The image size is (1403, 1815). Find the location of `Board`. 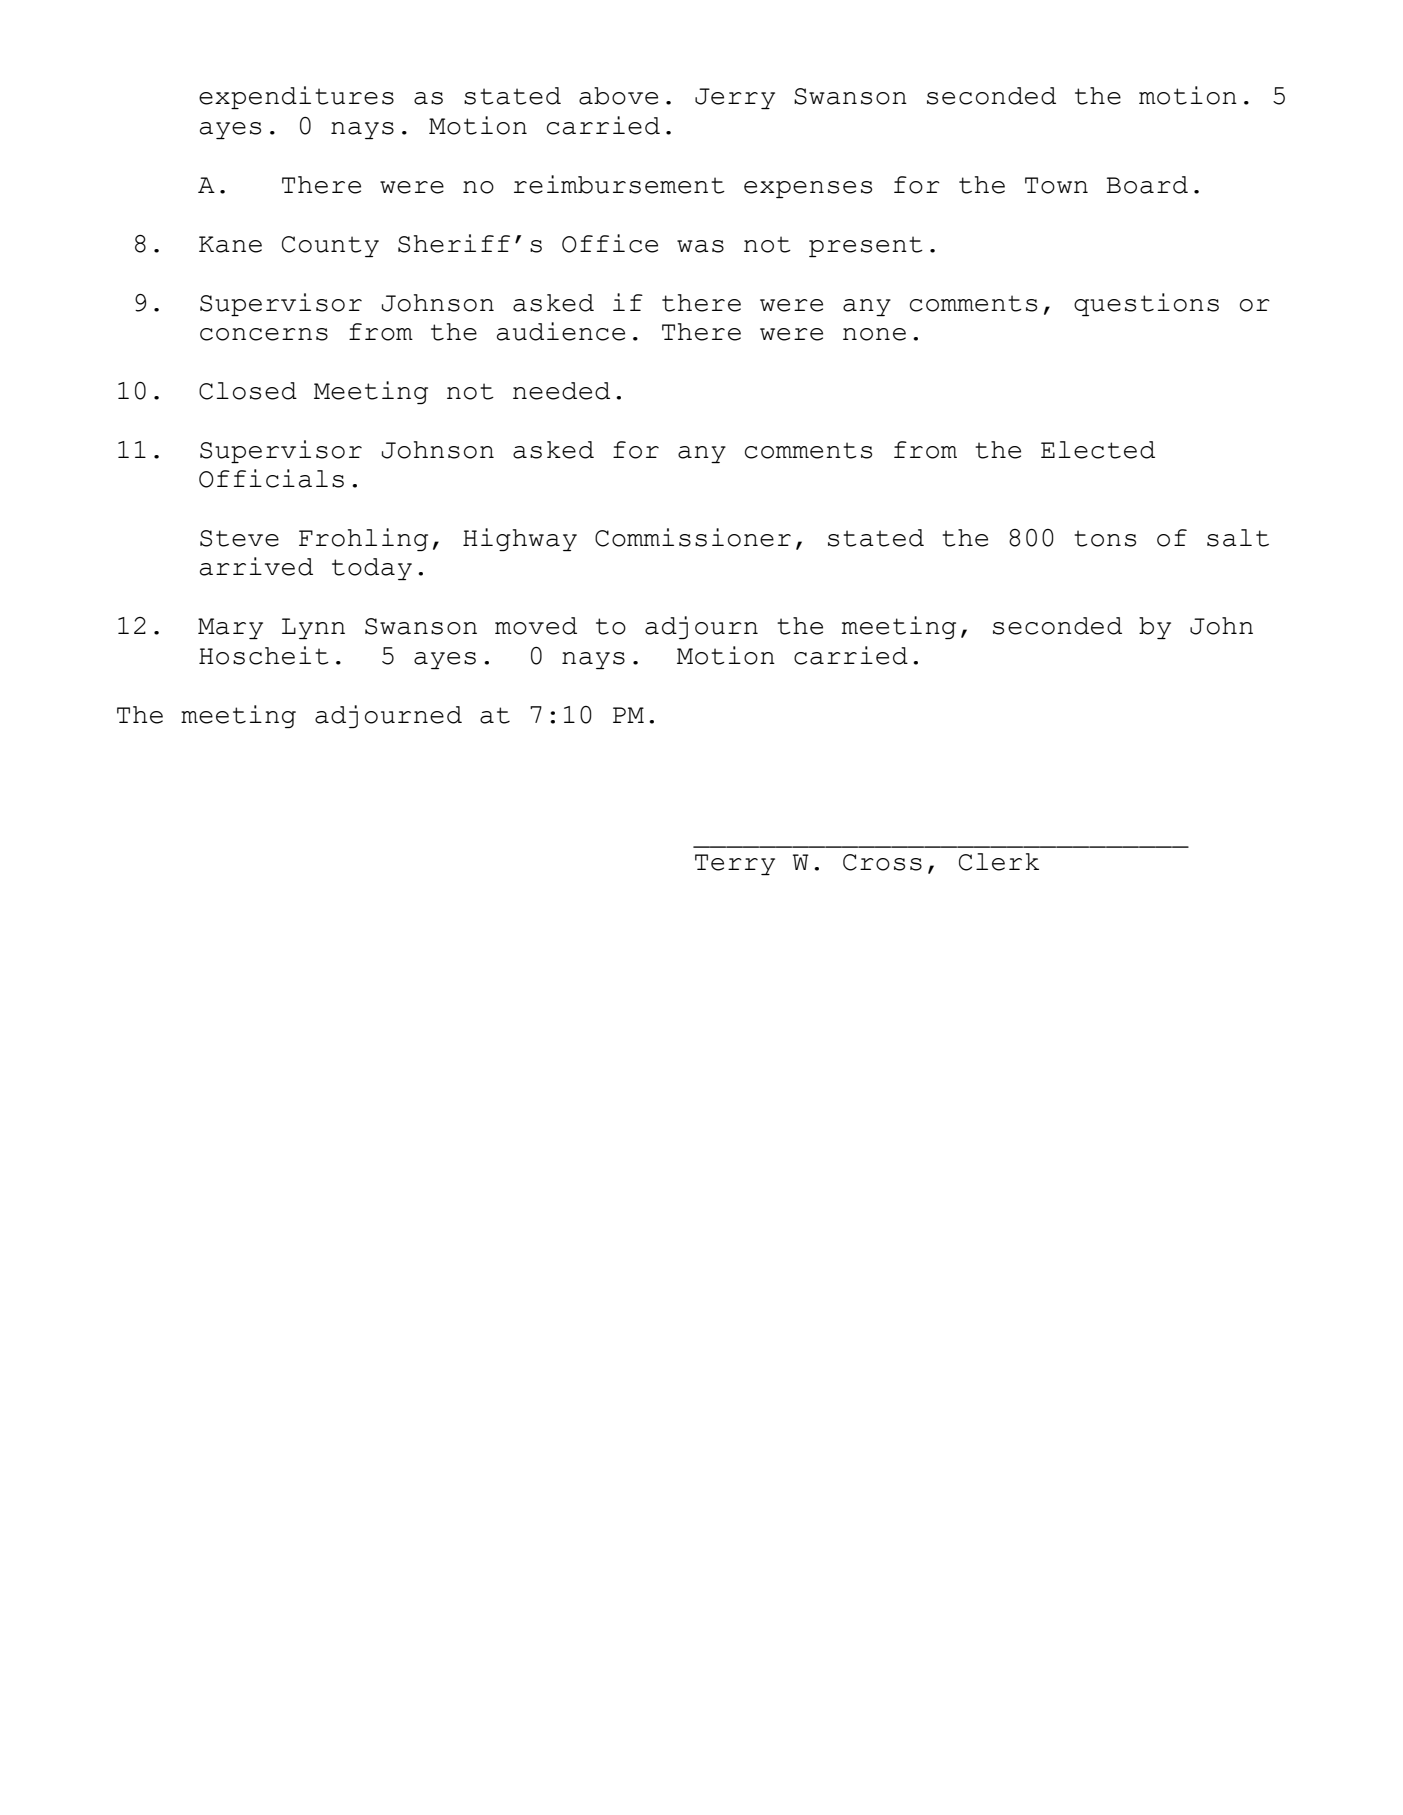

Board is located at coordinates (1147, 185).
